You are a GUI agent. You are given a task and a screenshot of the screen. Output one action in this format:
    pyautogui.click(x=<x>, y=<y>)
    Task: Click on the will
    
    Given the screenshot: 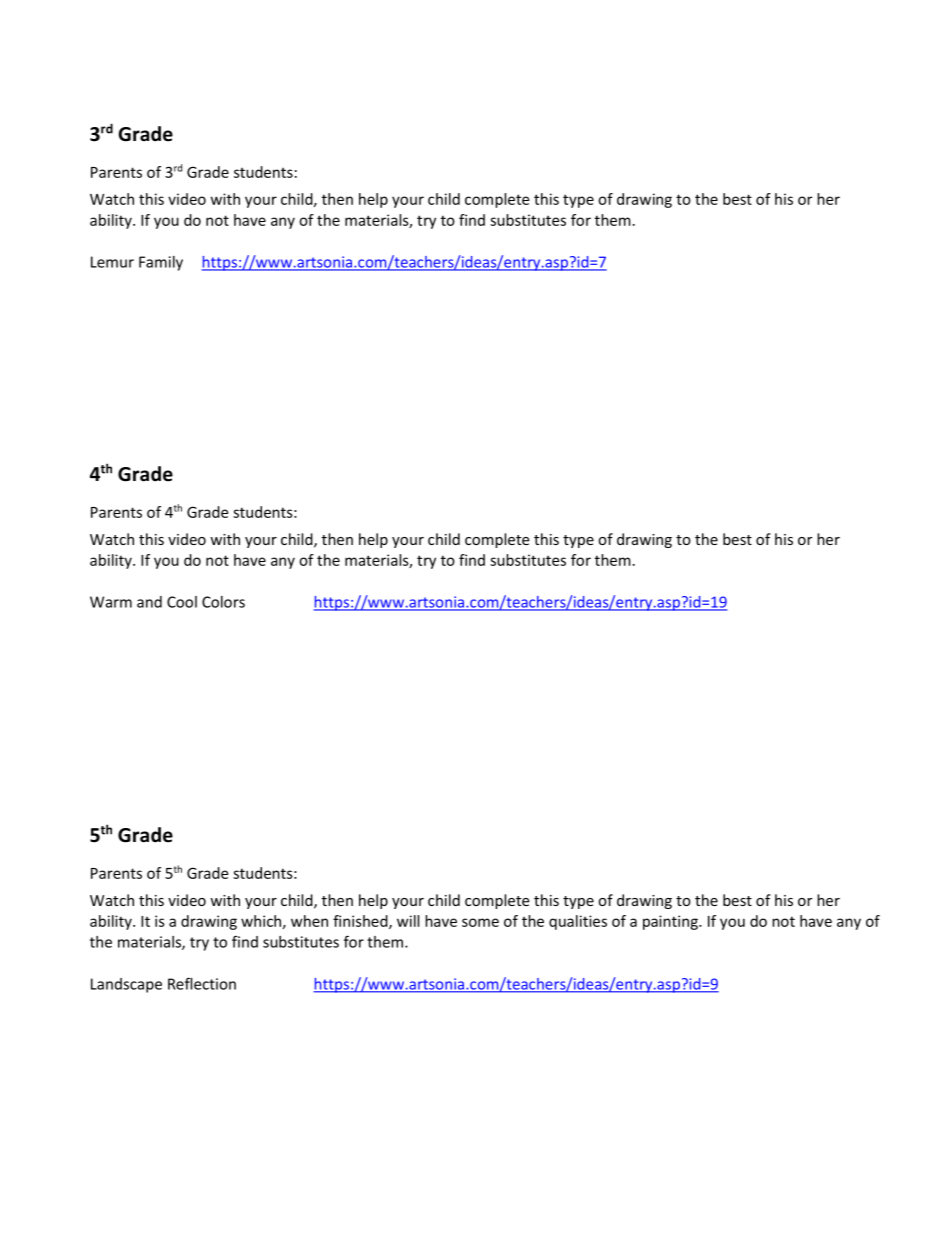 What is the action you would take?
    pyautogui.click(x=408, y=921)
